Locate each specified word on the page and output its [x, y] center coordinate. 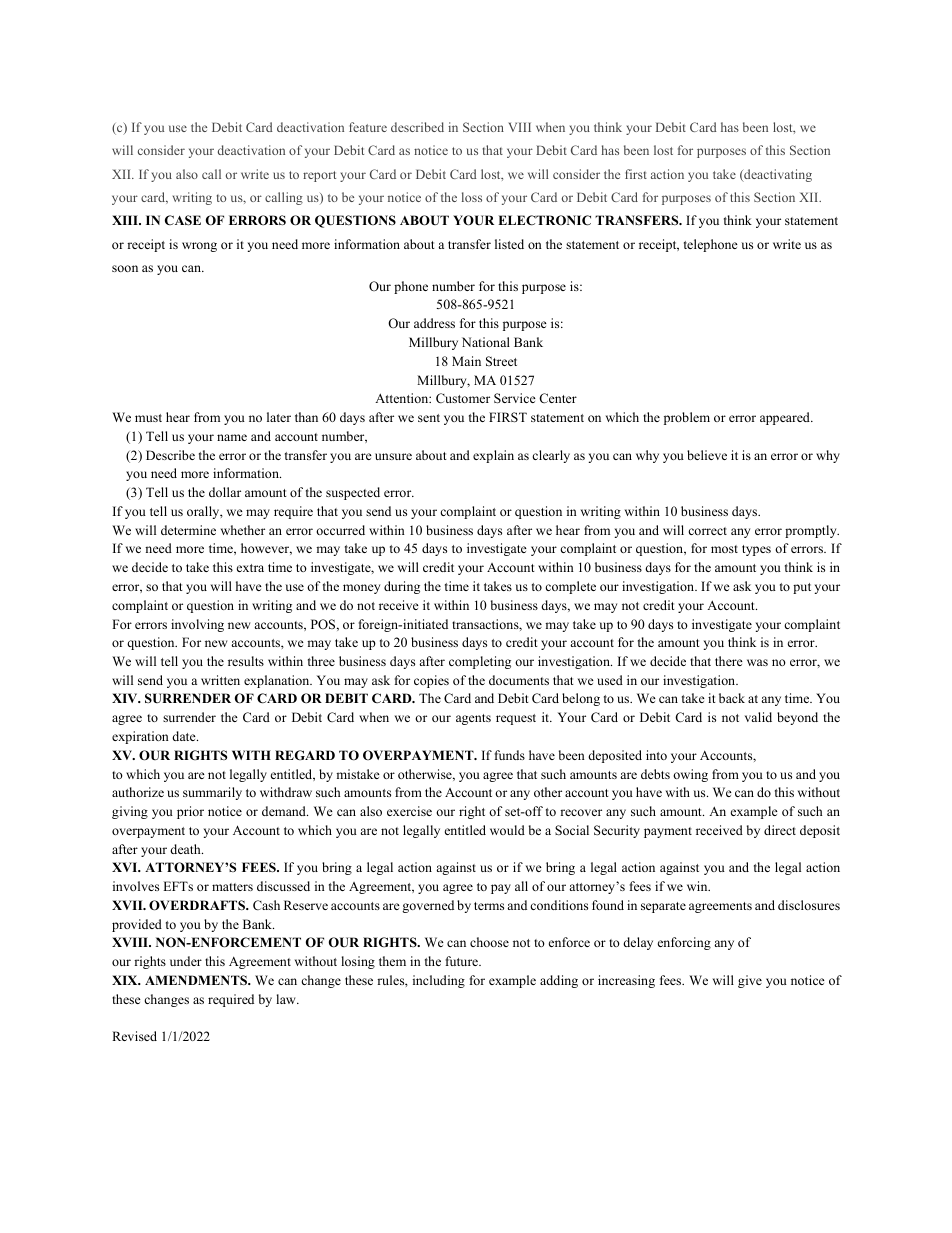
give [750, 981]
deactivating [777, 175]
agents [473, 719]
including [439, 981]
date [185, 736]
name [232, 437]
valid [758, 717]
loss [472, 197]
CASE [183, 220]
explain [493, 456]
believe [707, 455]
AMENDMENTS [197, 980]
